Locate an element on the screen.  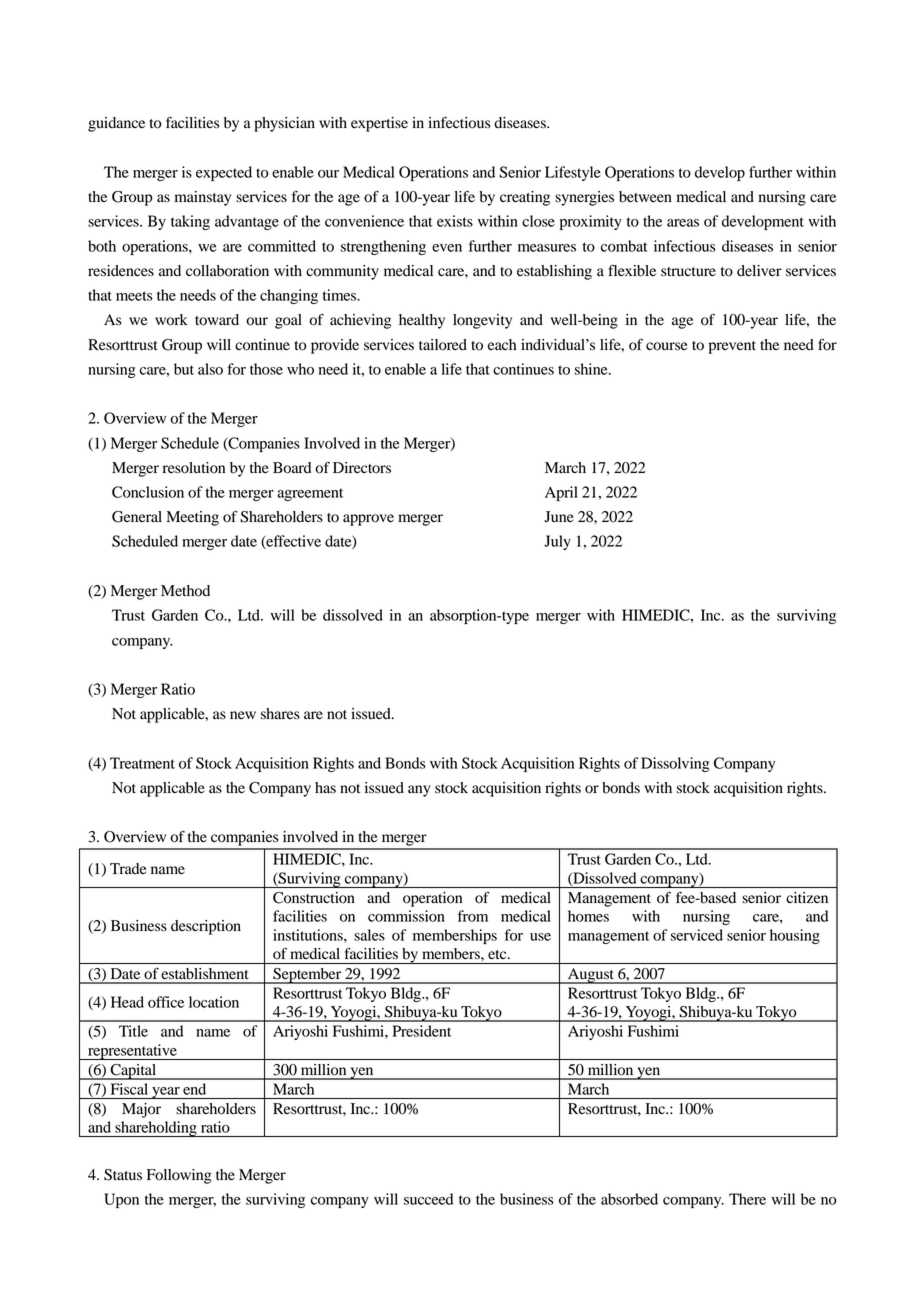
from is located at coordinates (473, 916).
